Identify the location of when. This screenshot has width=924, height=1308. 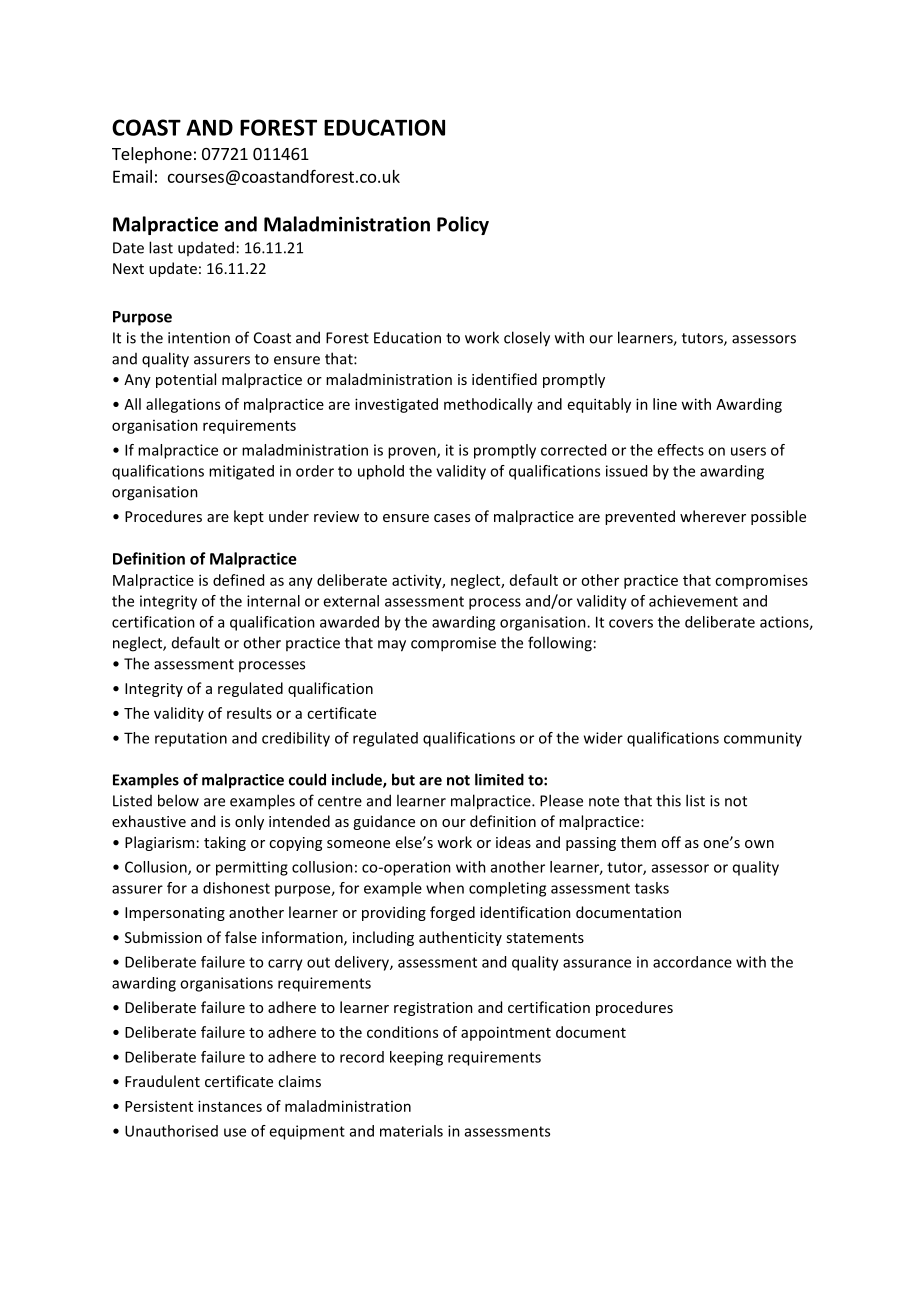
(445, 888).
